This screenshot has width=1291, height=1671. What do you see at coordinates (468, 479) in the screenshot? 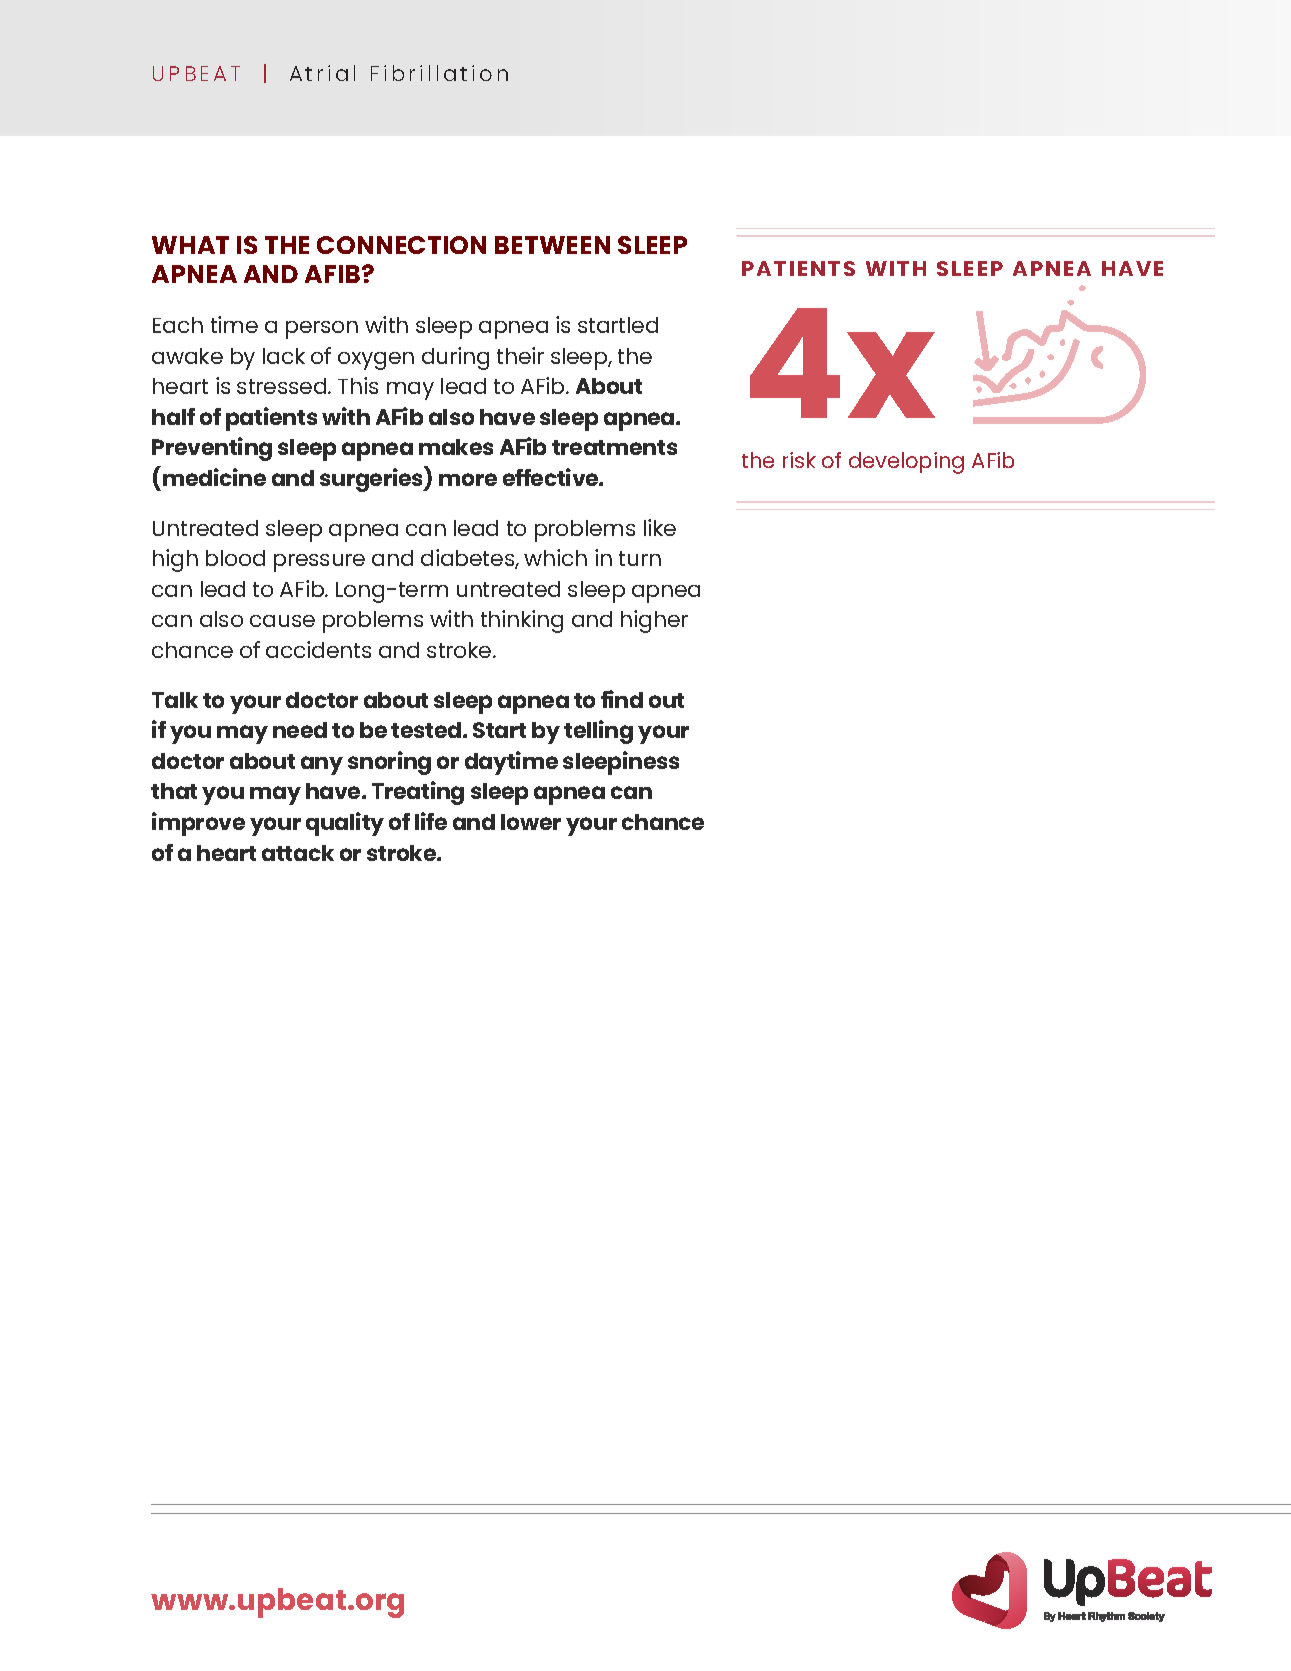
I see `more` at bounding box center [468, 479].
